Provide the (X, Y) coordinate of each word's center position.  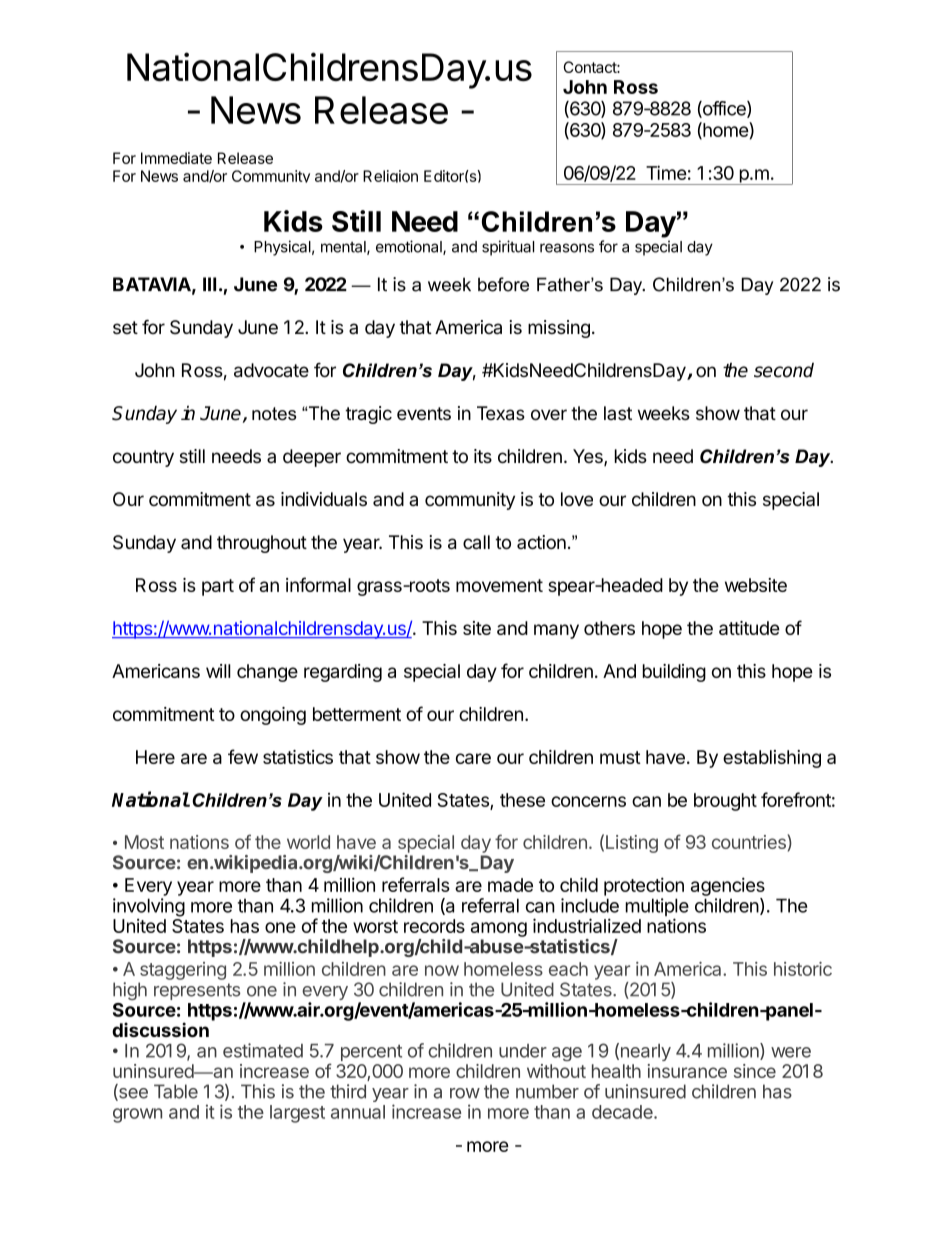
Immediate (176, 158)
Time (666, 172)
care (473, 758)
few (243, 756)
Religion (390, 176)
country (143, 458)
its (483, 456)
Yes (589, 457)
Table (176, 1091)
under (523, 1051)
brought (725, 802)
